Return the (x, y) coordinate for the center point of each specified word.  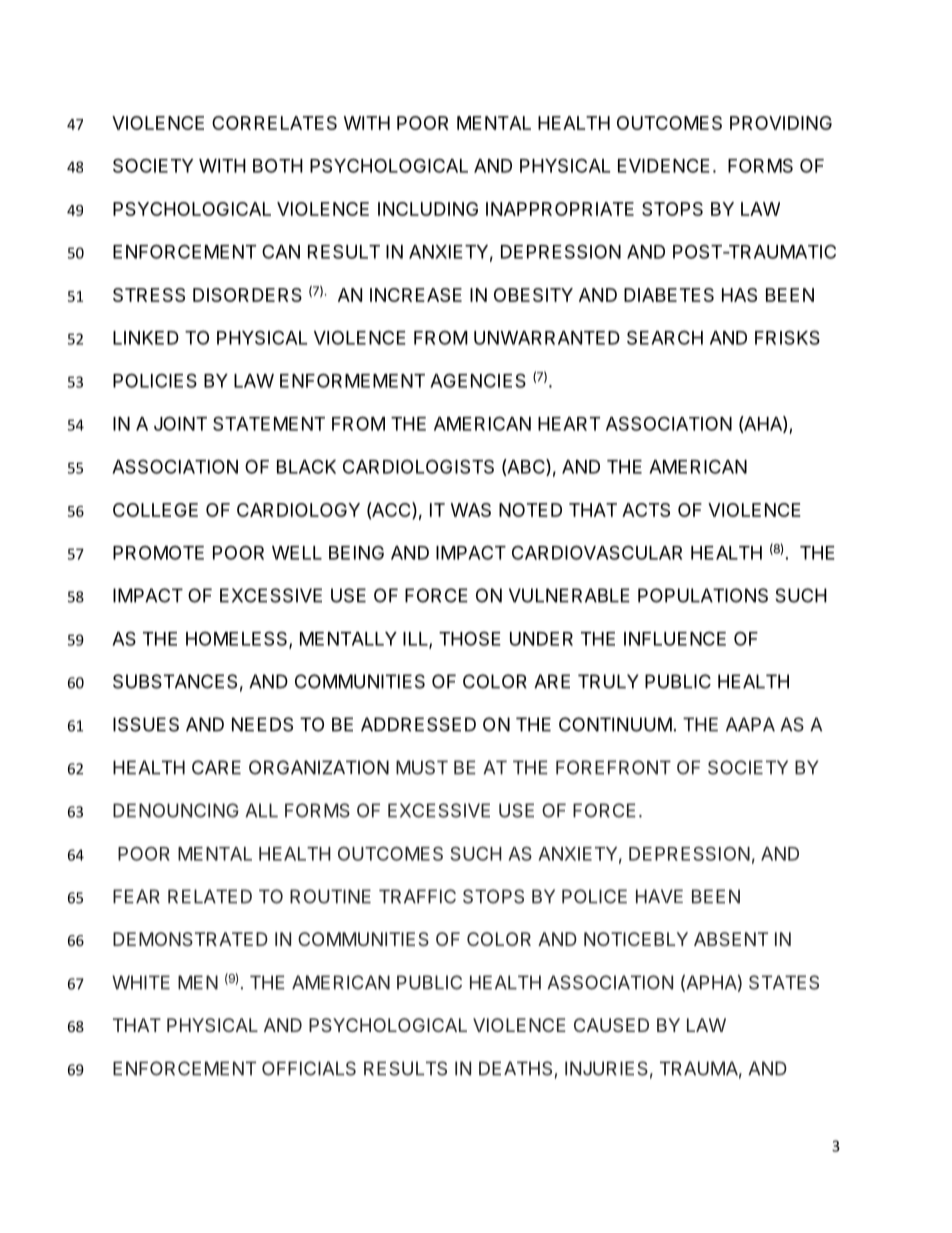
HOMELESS (238, 639)
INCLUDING (428, 209)
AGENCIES (478, 380)
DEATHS (515, 1068)
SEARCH (665, 337)
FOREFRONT (613, 767)
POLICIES (155, 380)
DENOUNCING (176, 810)
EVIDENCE (664, 165)
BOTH (278, 165)
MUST (422, 767)
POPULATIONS (703, 595)
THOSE (470, 638)
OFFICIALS (309, 1068)
